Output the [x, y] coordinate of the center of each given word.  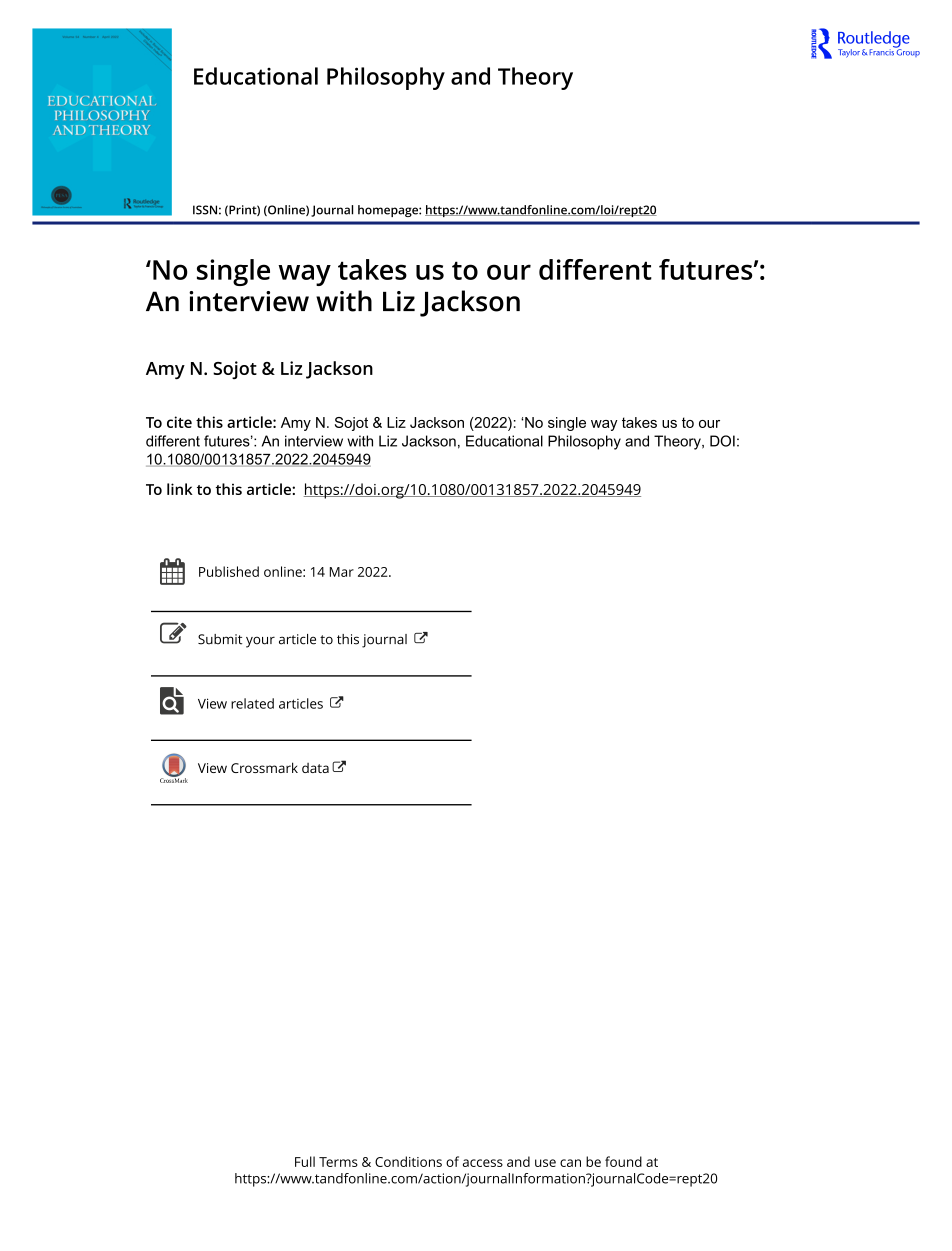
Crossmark [264, 767]
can [570, 1163]
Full [305, 1161]
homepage [389, 211]
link [180, 489]
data [315, 768]
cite [179, 422]
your [260, 642]
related [252, 703]
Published [229, 571]
